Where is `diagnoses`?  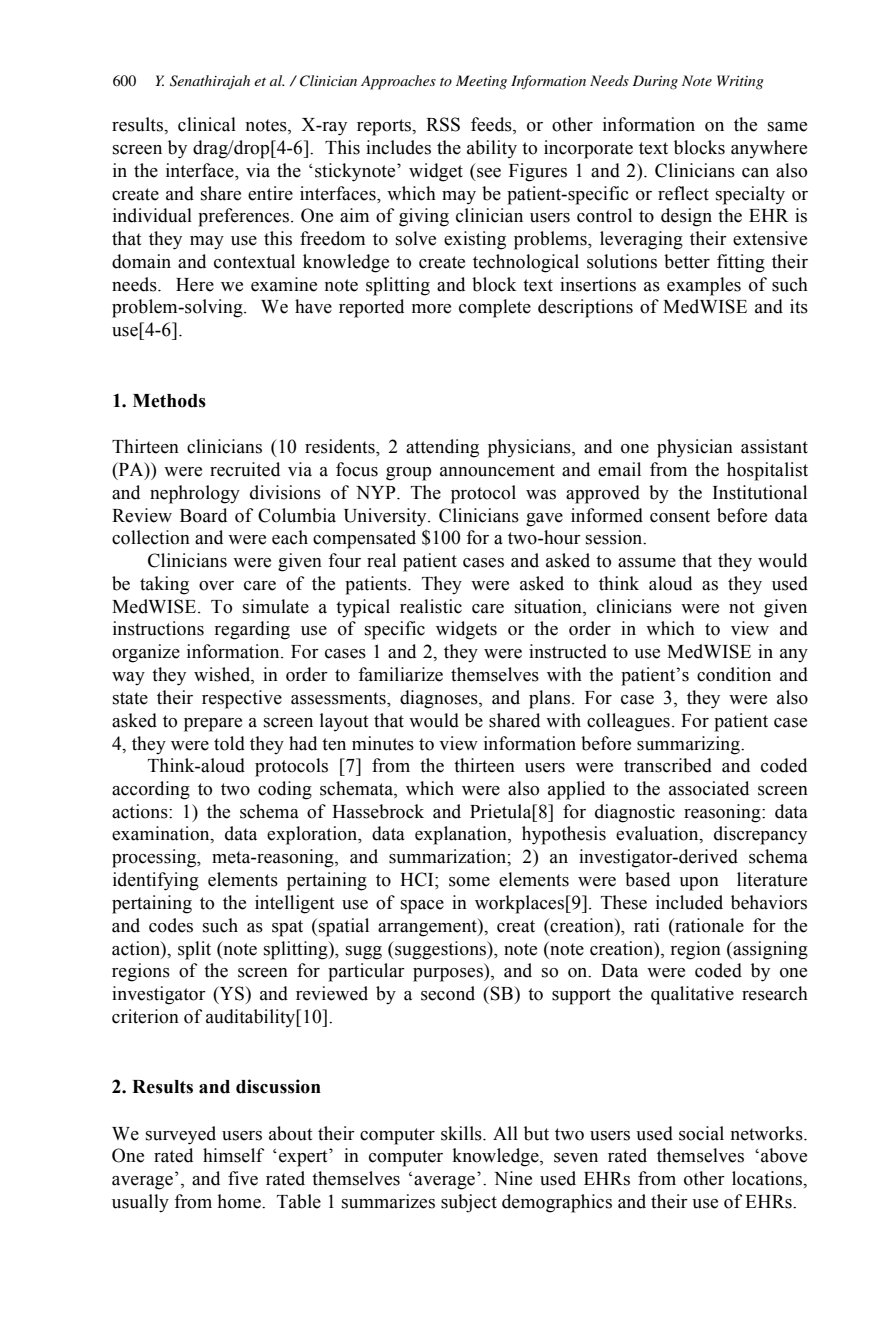
diagnoses is located at coordinates (440, 699).
